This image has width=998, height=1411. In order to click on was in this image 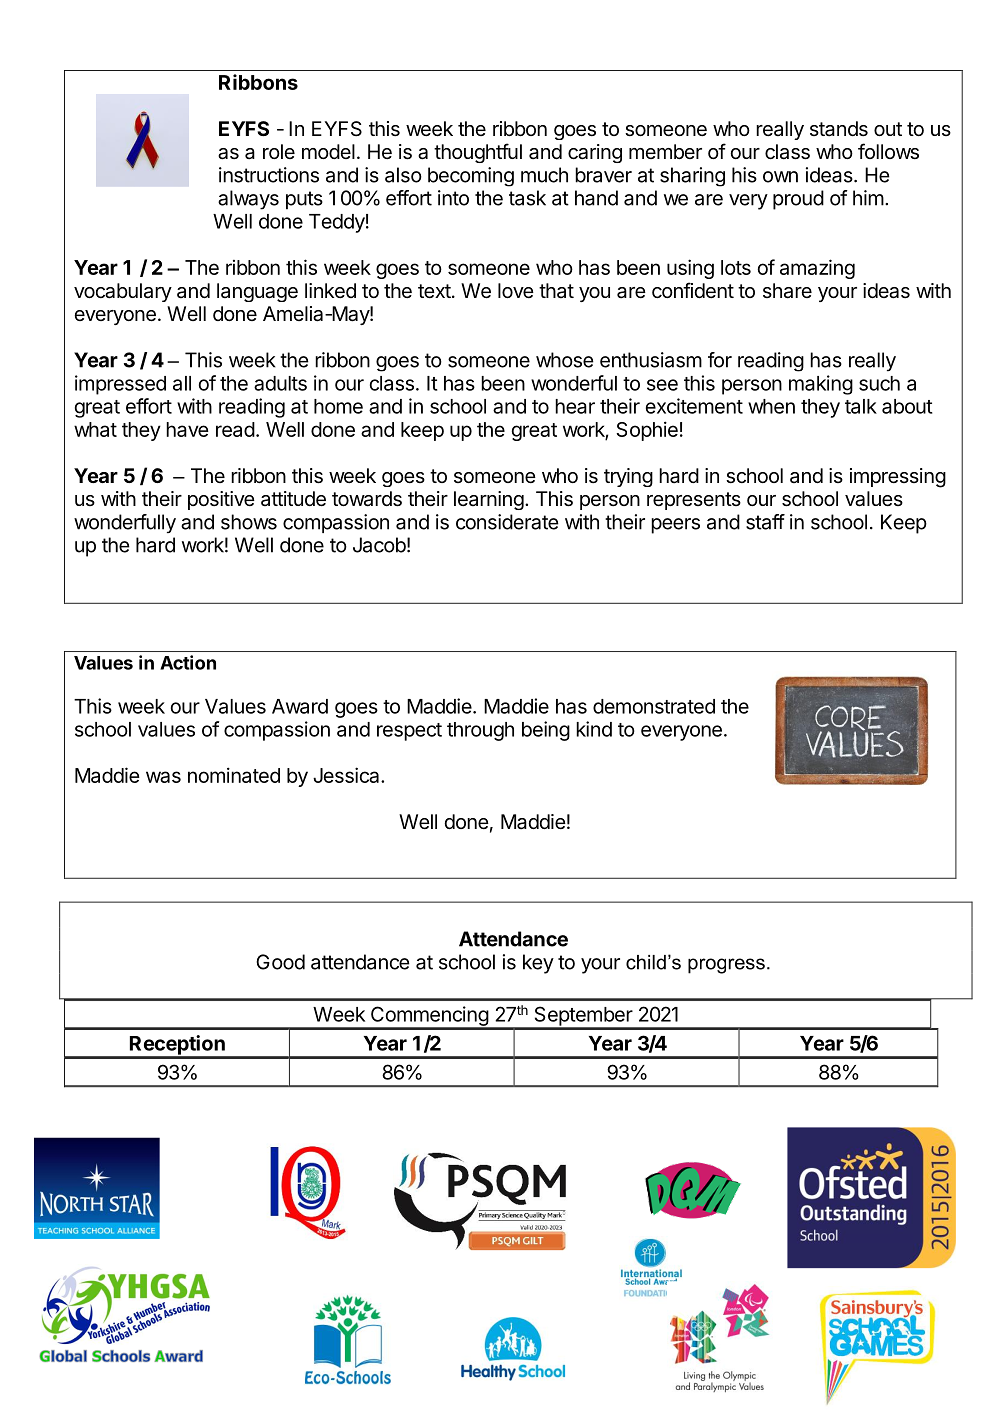, I will do `click(163, 777)`.
